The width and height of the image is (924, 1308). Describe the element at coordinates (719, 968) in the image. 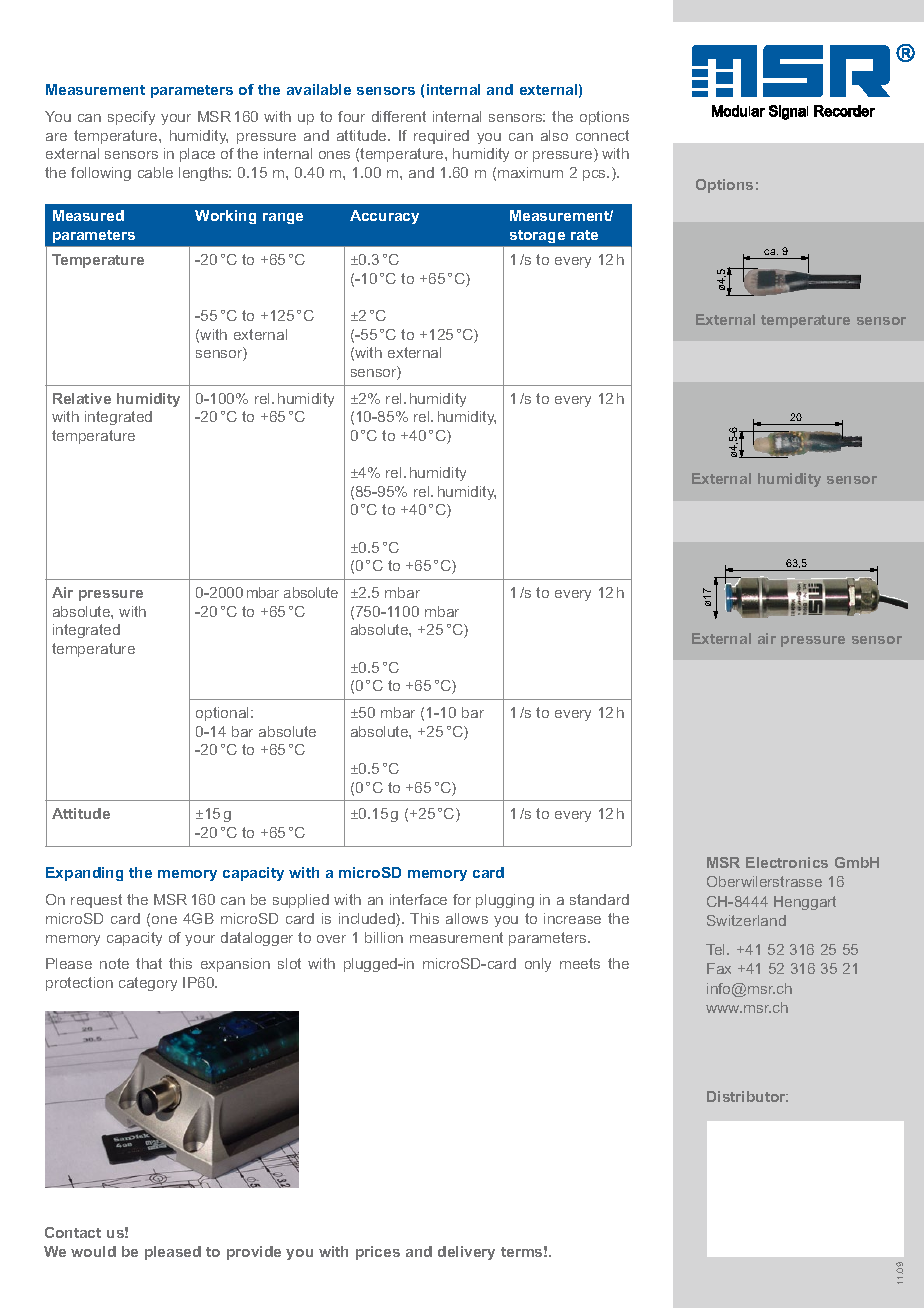

I see `Fax` at that location.
